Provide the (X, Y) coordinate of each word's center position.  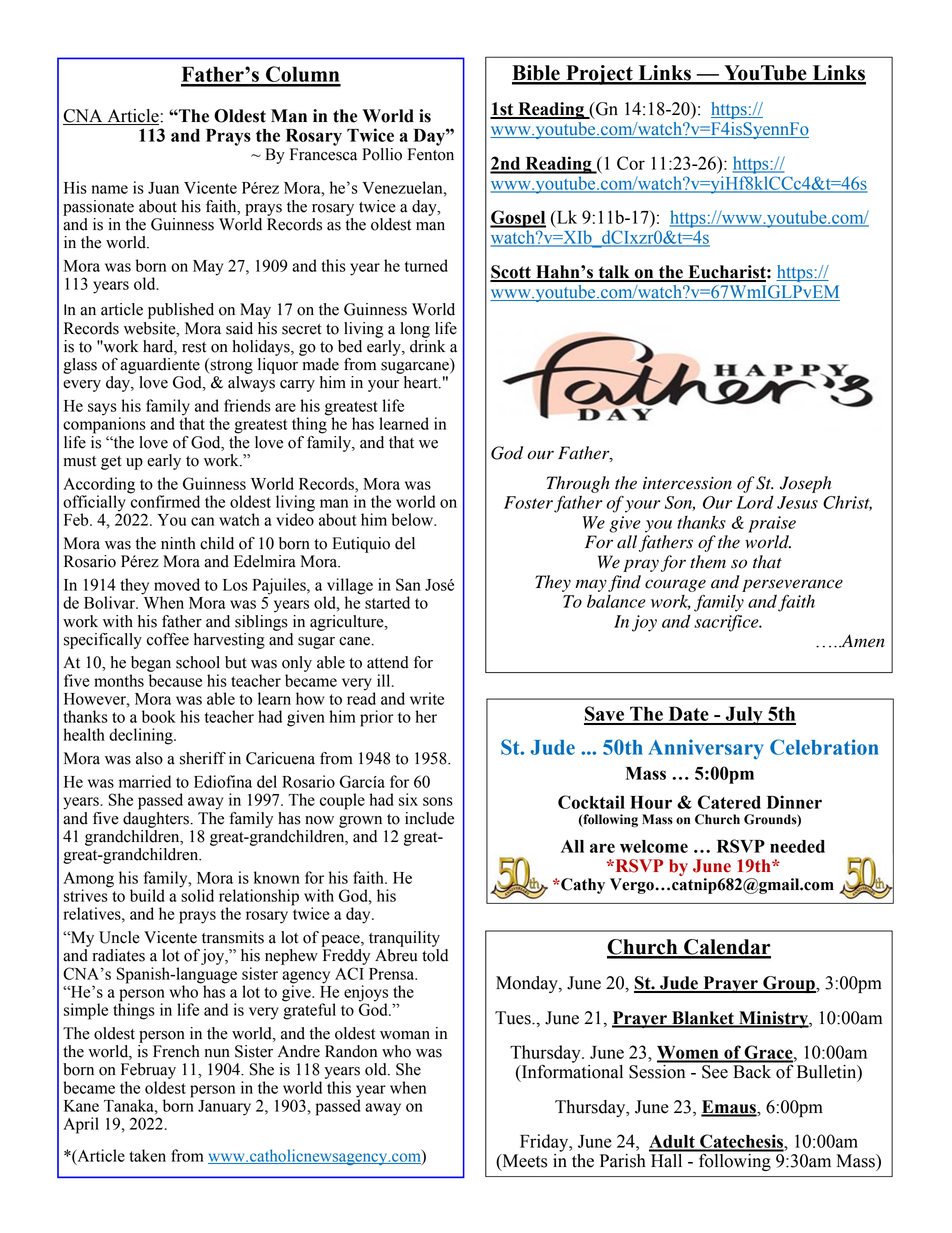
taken (147, 1155)
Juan (163, 188)
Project (599, 75)
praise (772, 524)
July (744, 715)
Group (789, 984)
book (159, 716)
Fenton (431, 154)
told (435, 955)
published (181, 311)
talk (614, 273)
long (415, 330)
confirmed (165, 500)
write (427, 698)
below (413, 519)
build (147, 895)
